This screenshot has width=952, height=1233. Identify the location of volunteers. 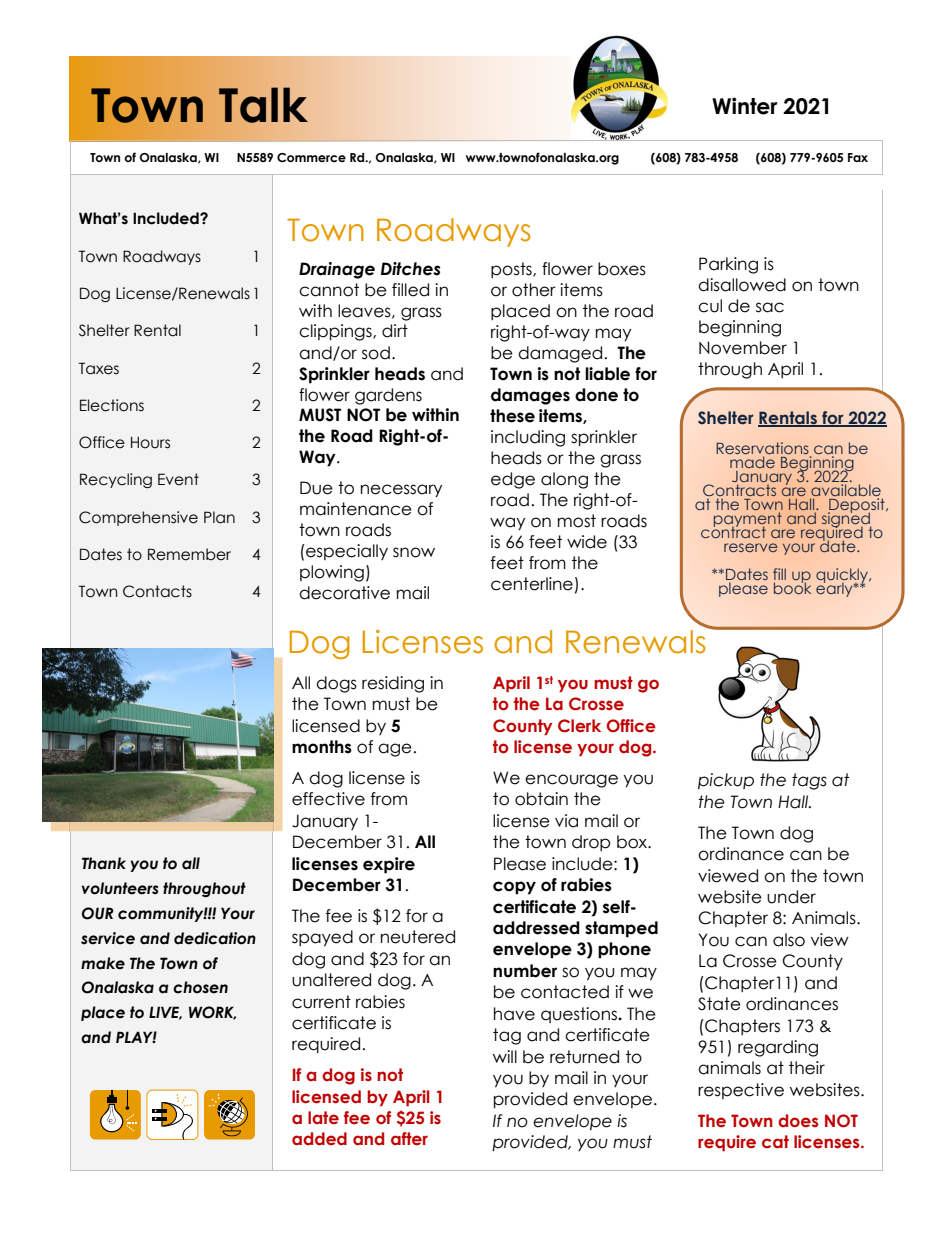
(120, 888).
